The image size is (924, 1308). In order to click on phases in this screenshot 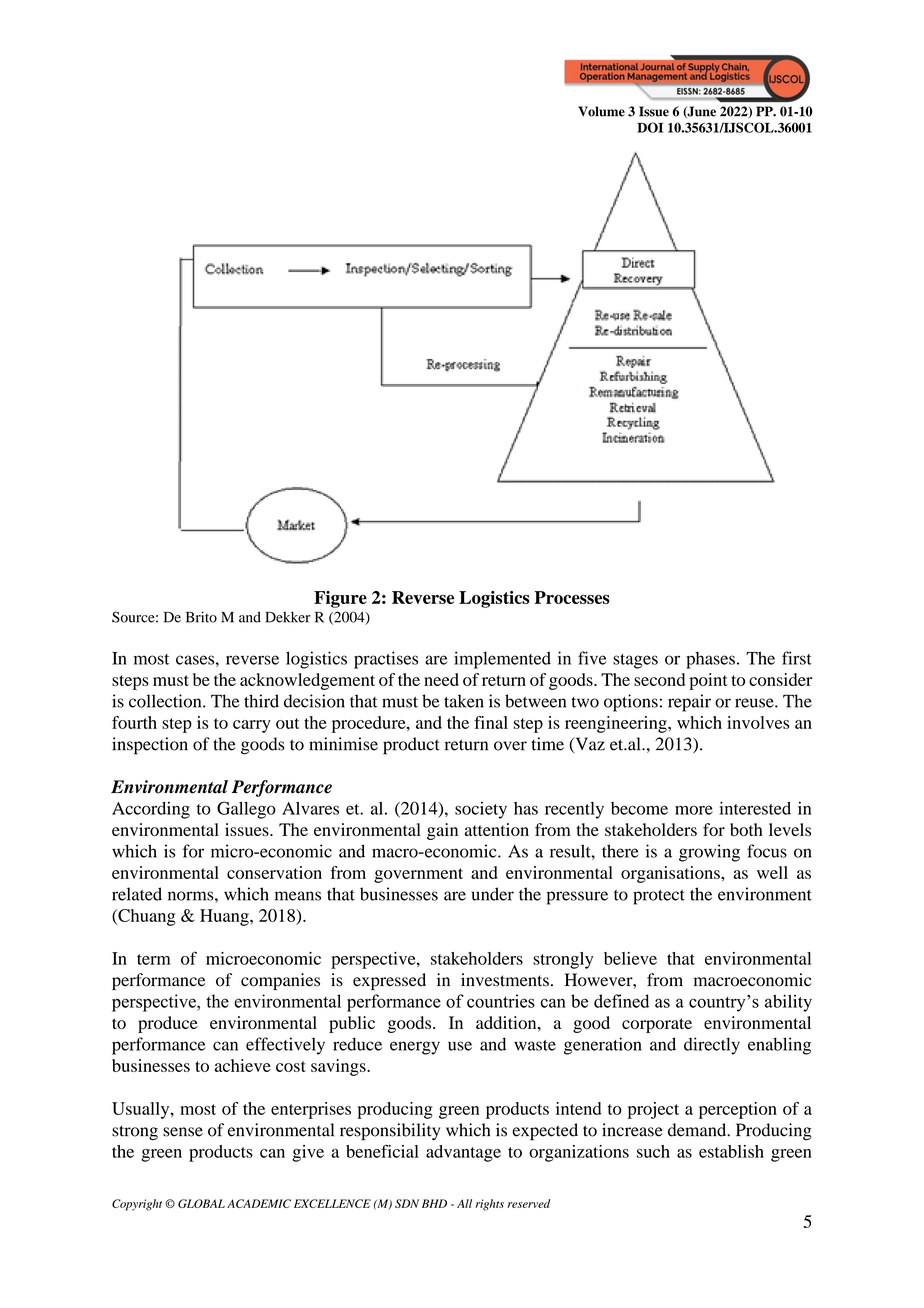, I will do `click(710, 660)`.
